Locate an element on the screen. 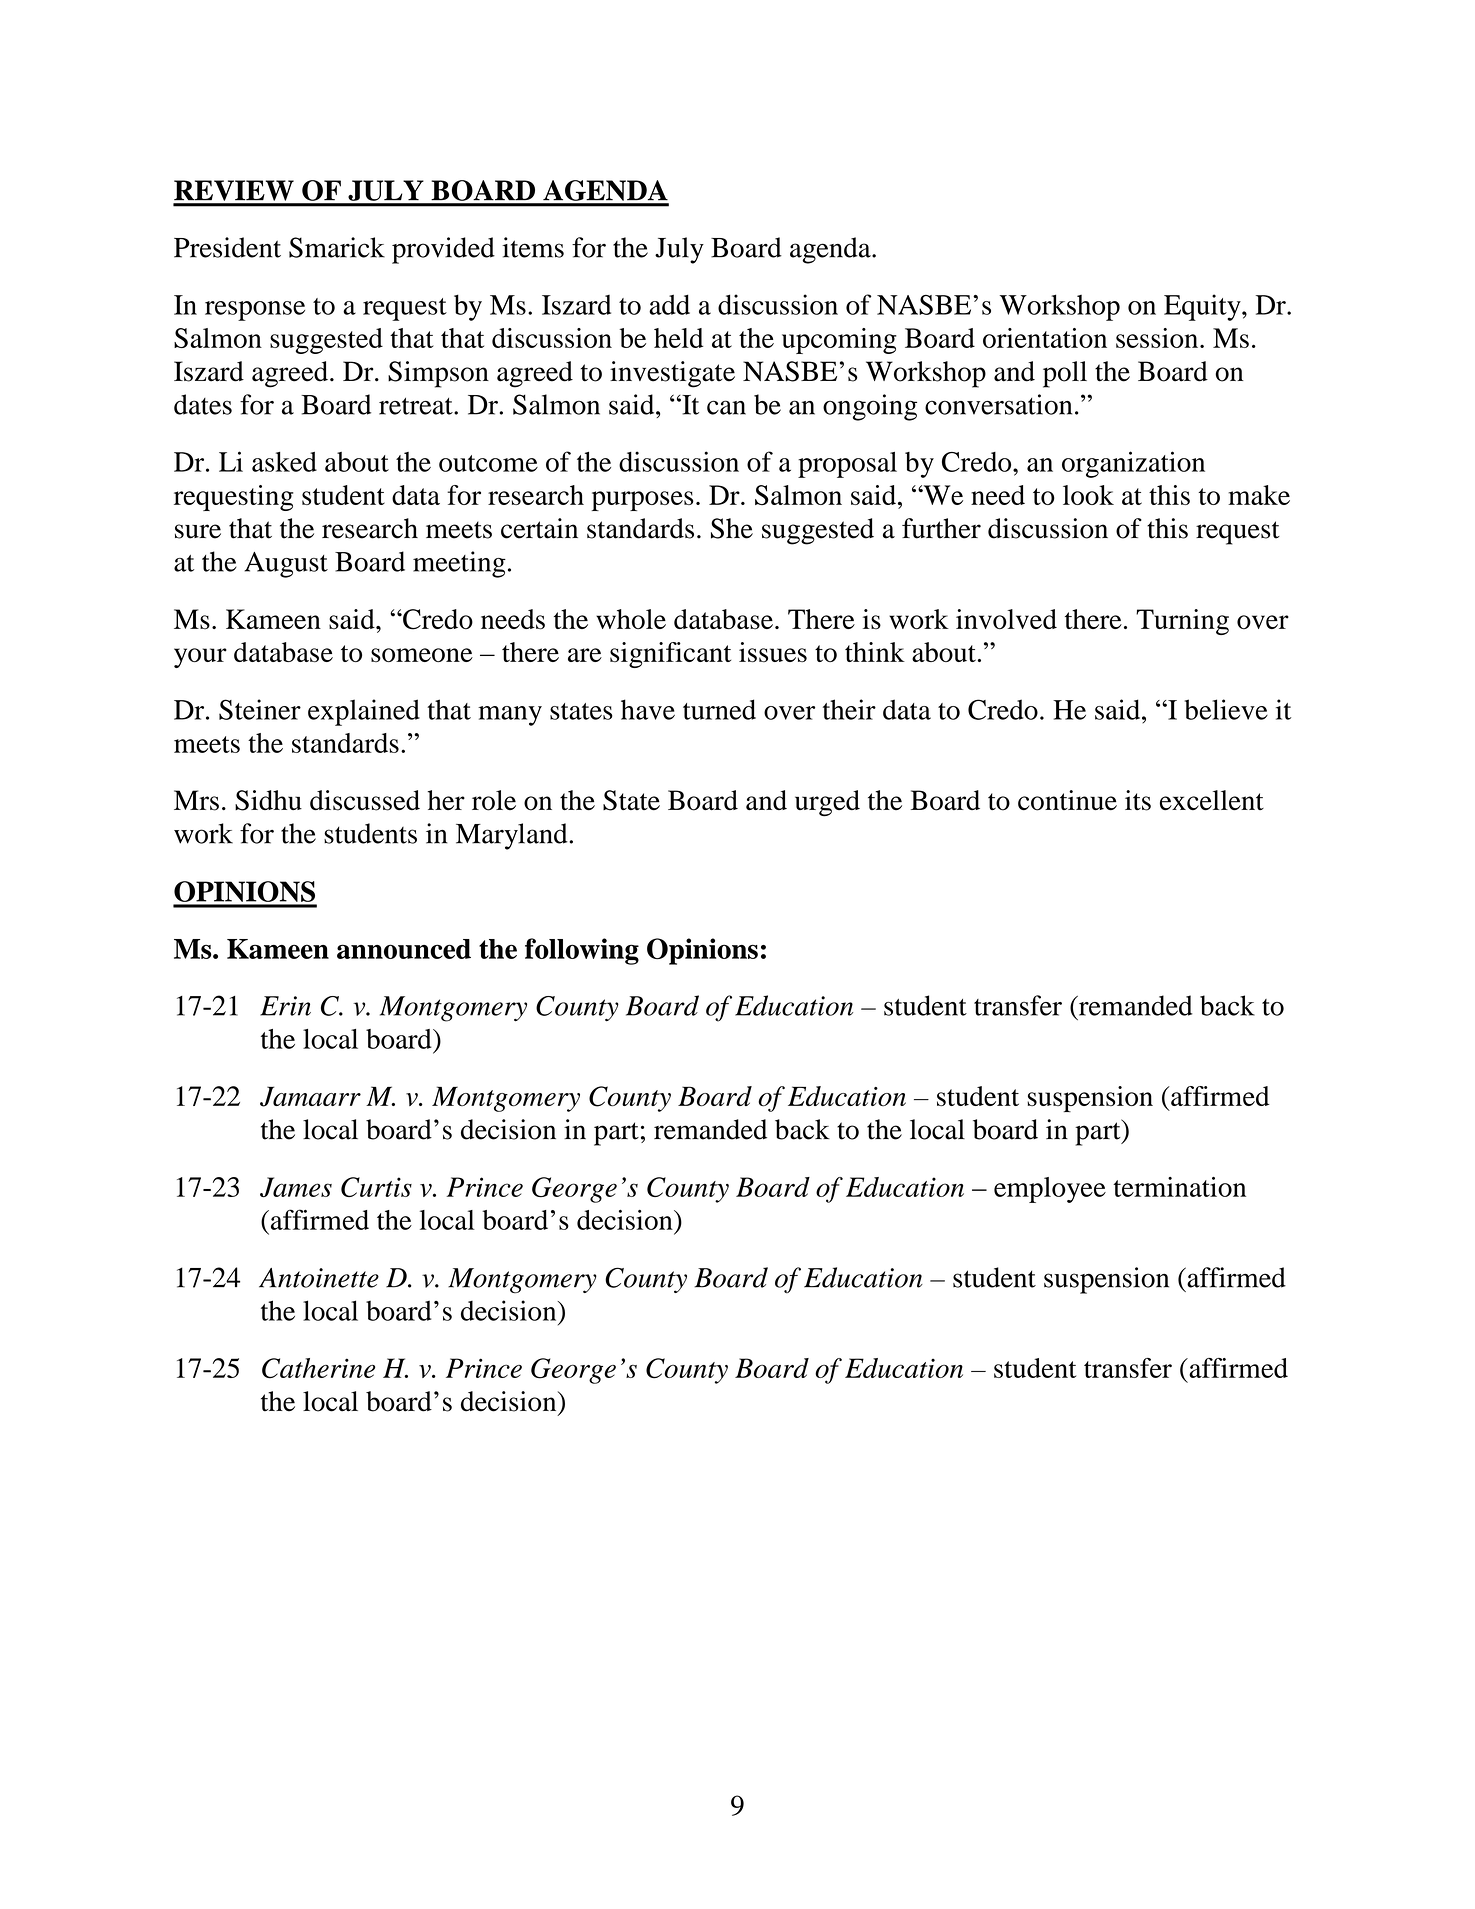  employee is located at coordinates (1050, 1190).
